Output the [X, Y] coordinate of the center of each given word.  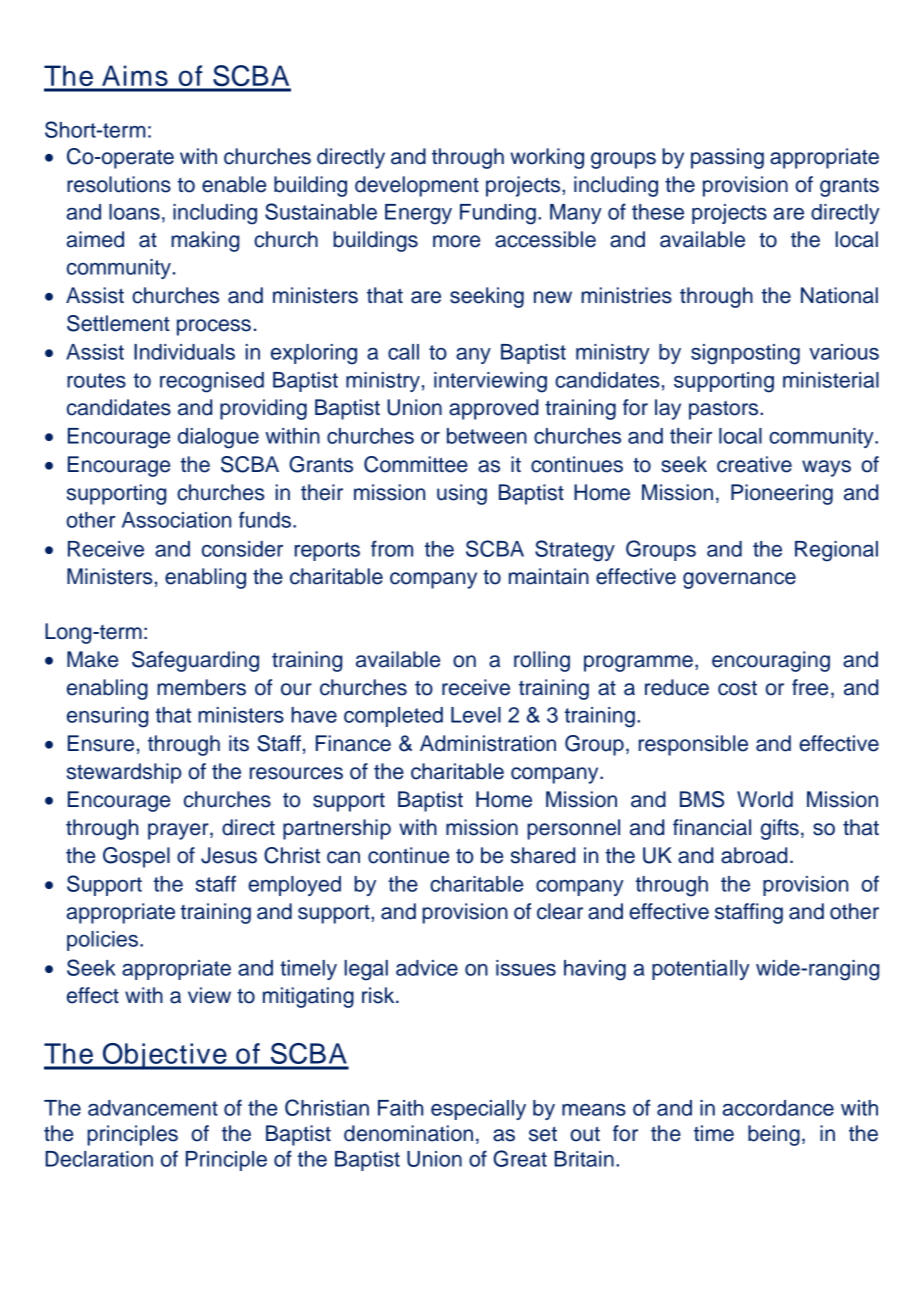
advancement [153, 1108]
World [765, 799]
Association [176, 520]
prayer [179, 831]
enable [234, 184]
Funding [498, 214]
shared [543, 855]
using [462, 494]
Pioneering [782, 494]
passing [727, 158]
